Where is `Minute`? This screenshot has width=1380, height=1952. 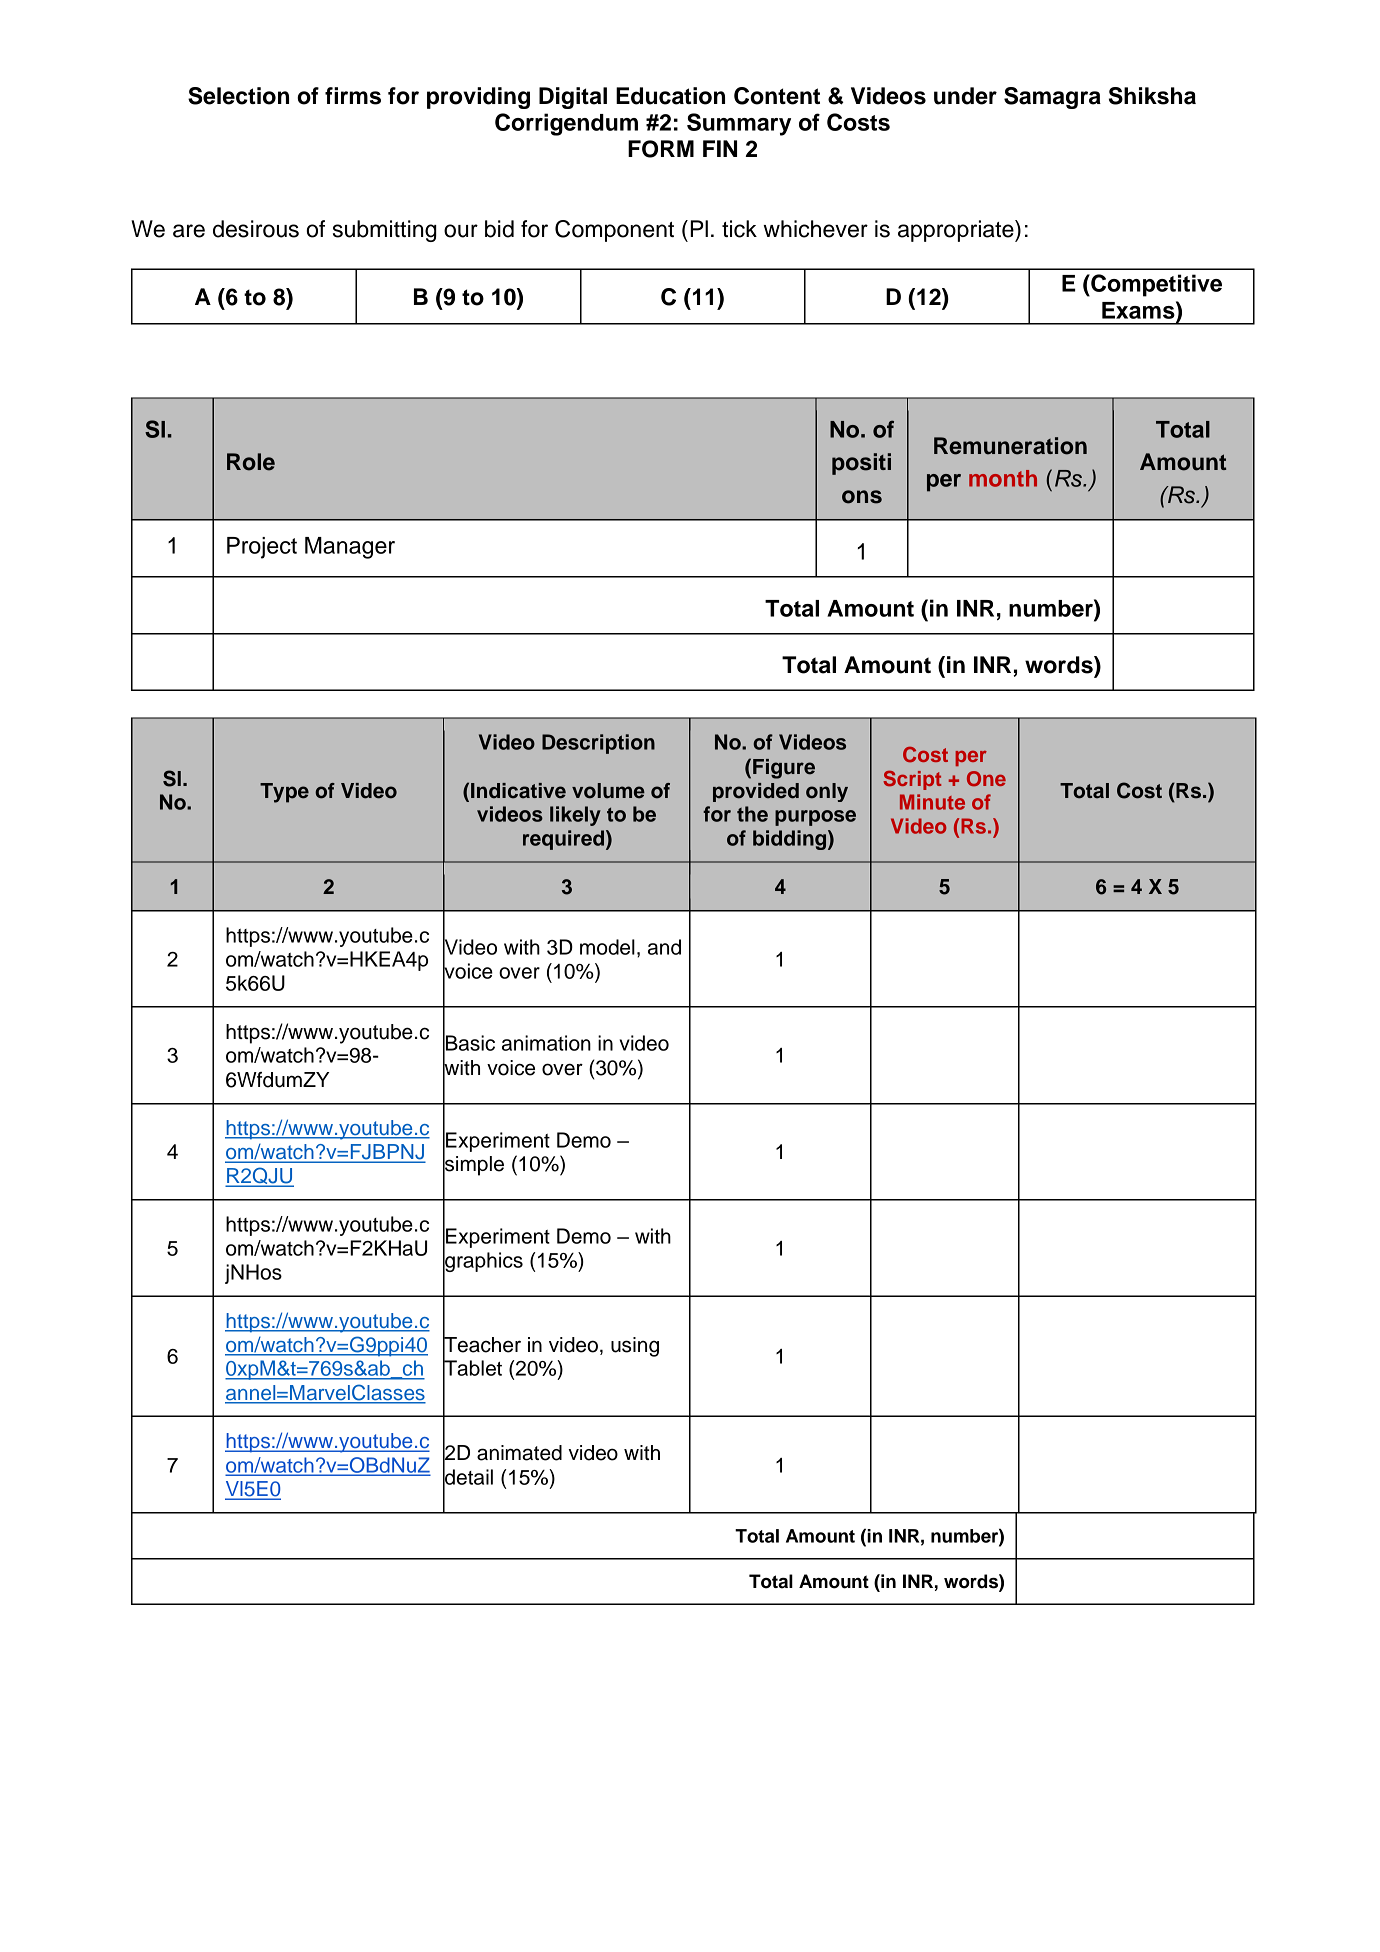 Minute is located at coordinates (932, 802).
